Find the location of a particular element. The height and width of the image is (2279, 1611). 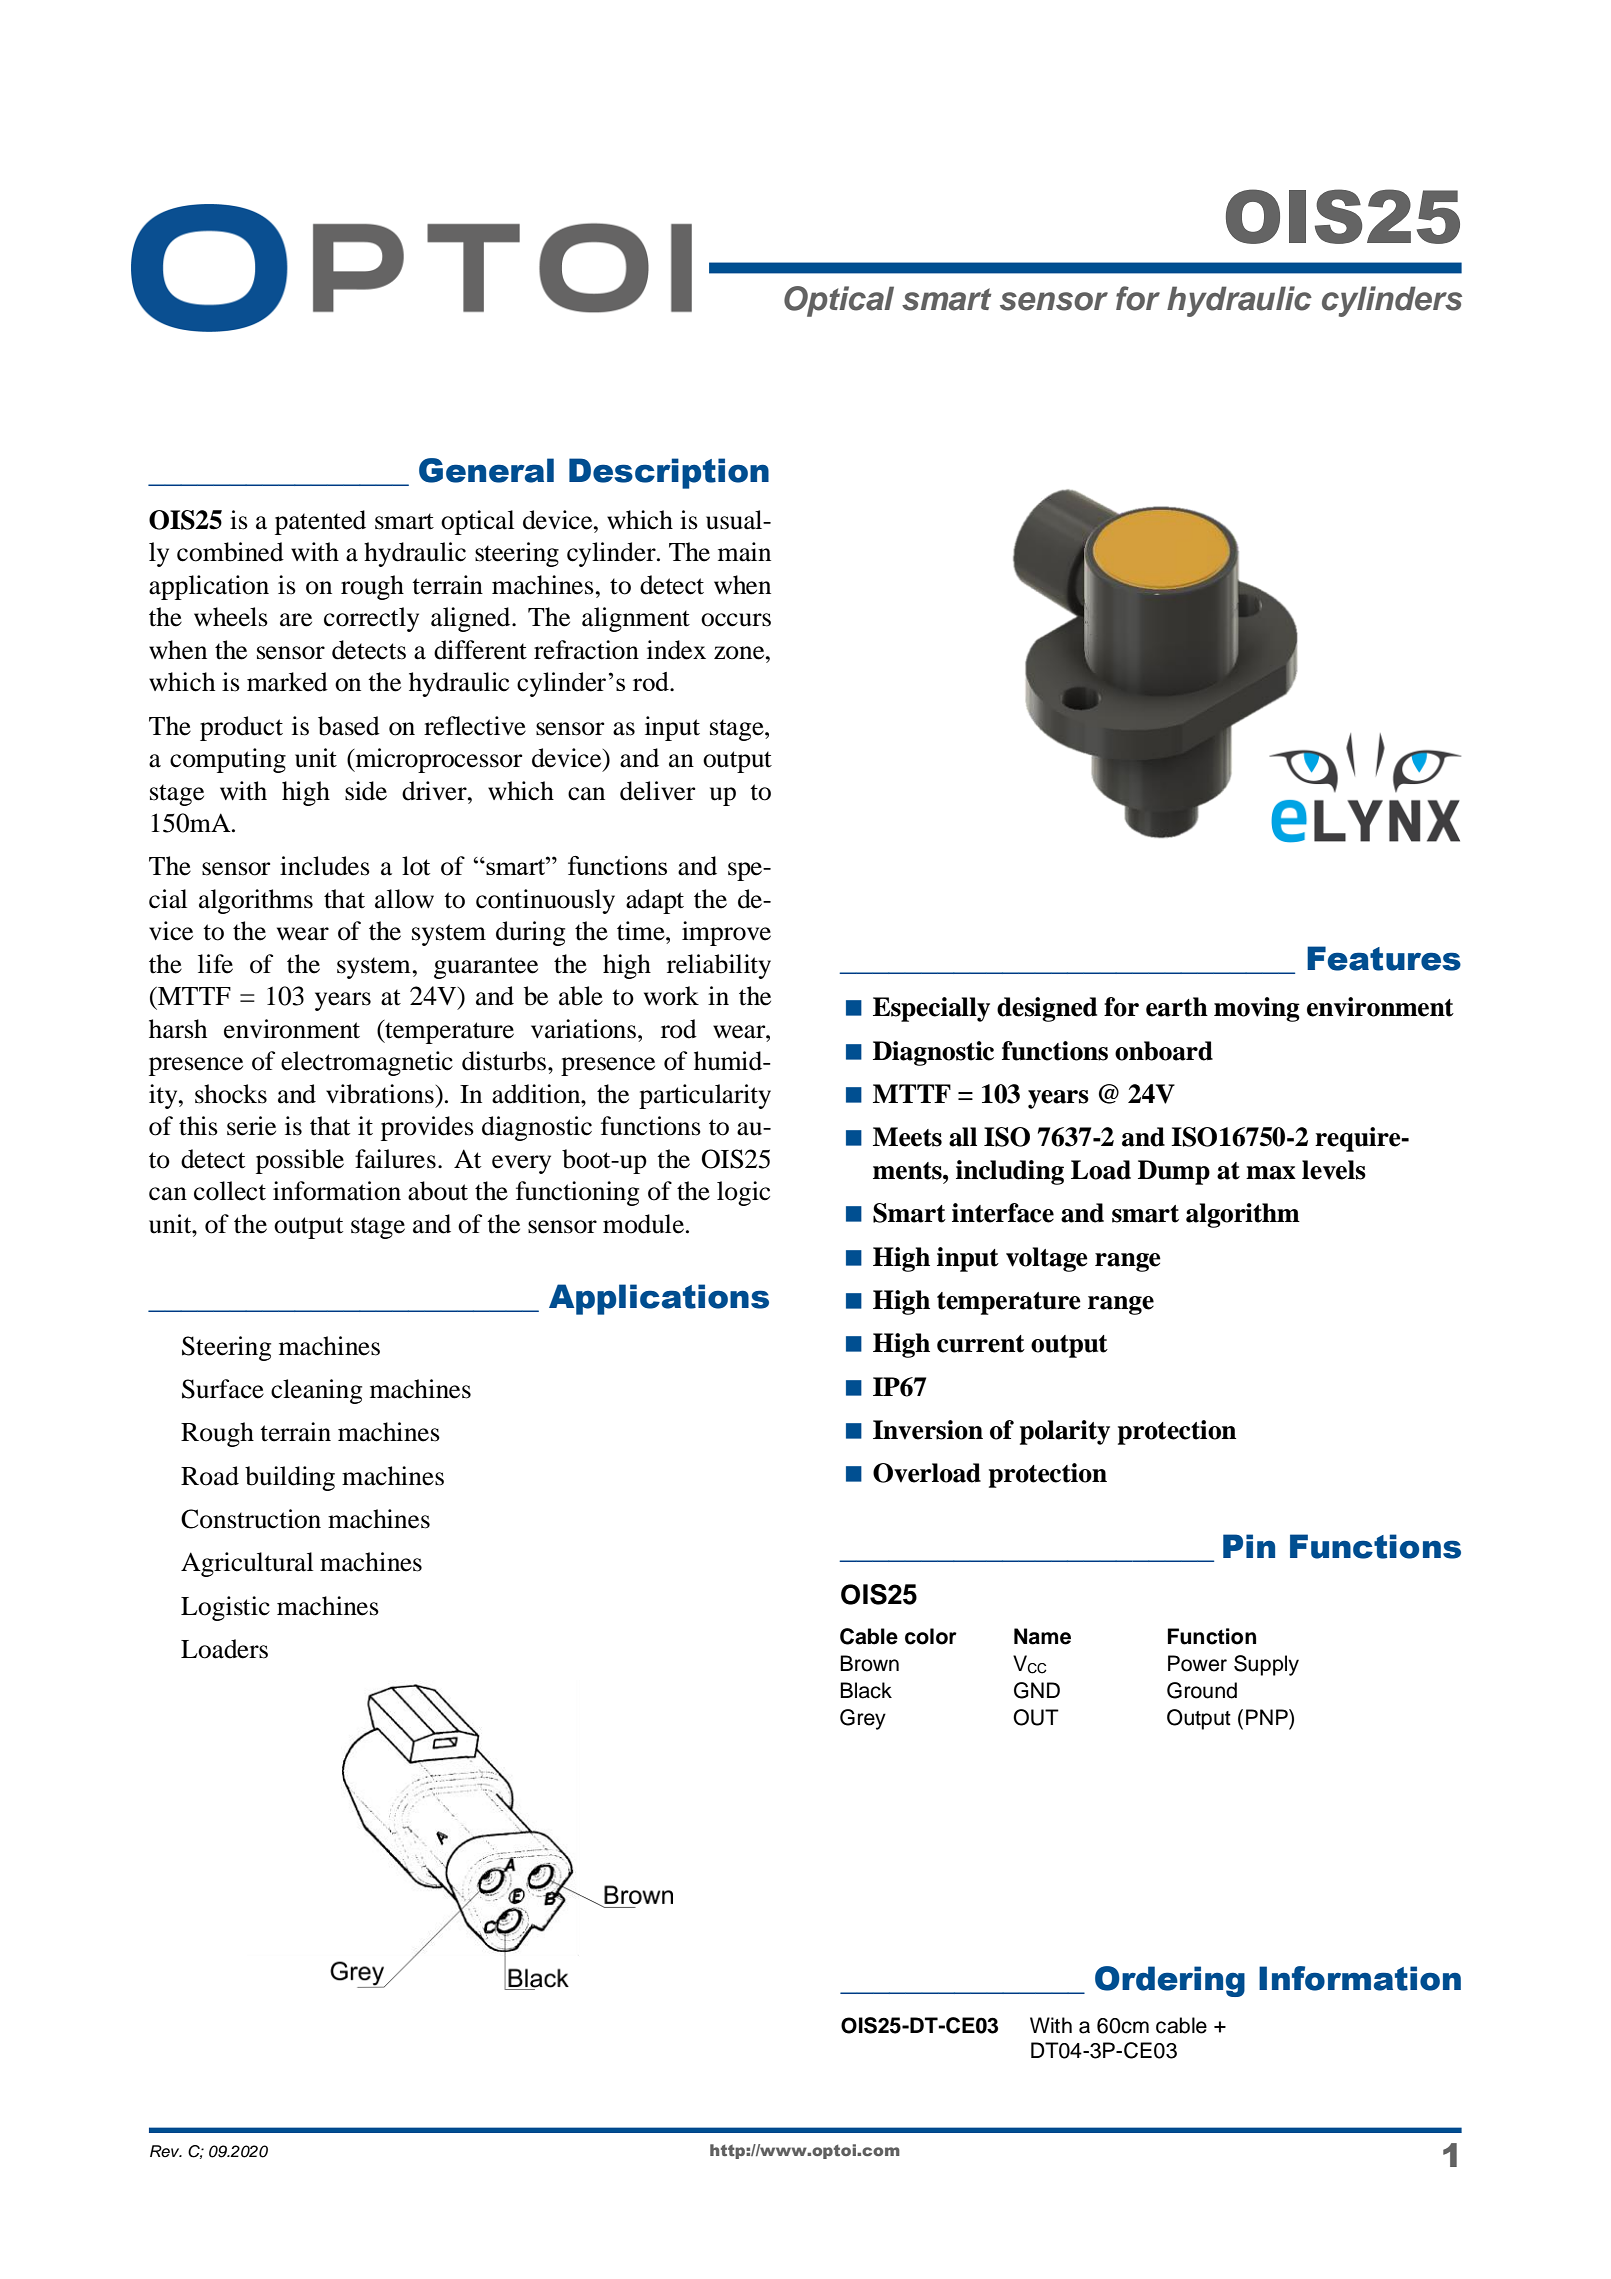

max is located at coordinates (1271, 1173).
